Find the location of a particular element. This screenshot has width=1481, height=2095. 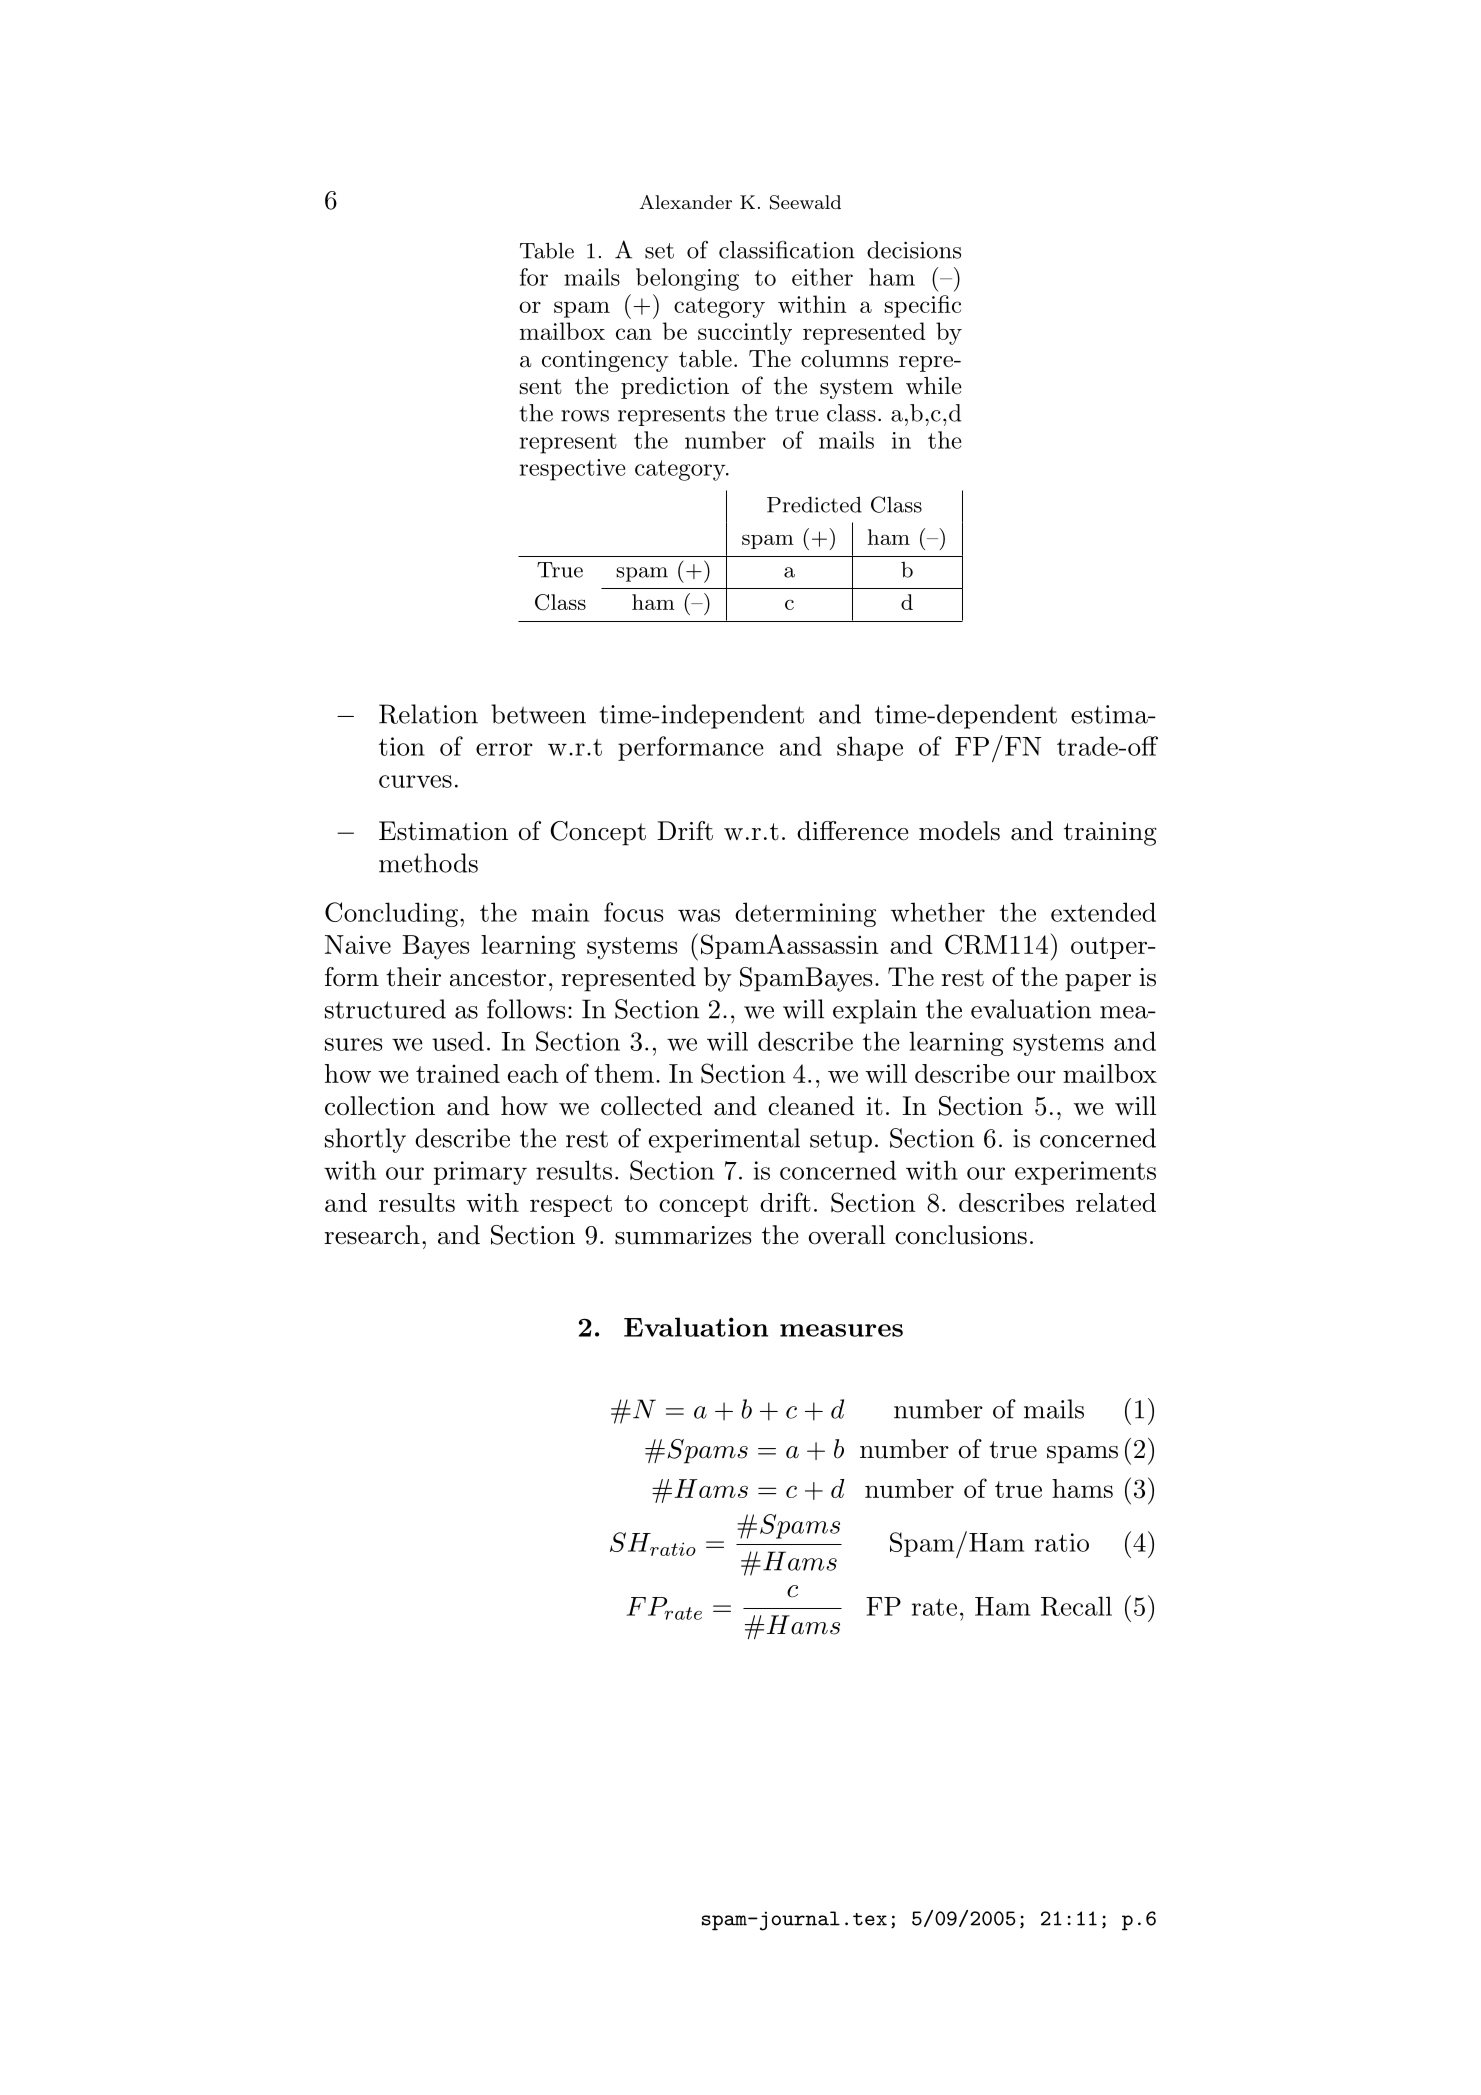

Recall is located at coordinates (1076, 1606).
